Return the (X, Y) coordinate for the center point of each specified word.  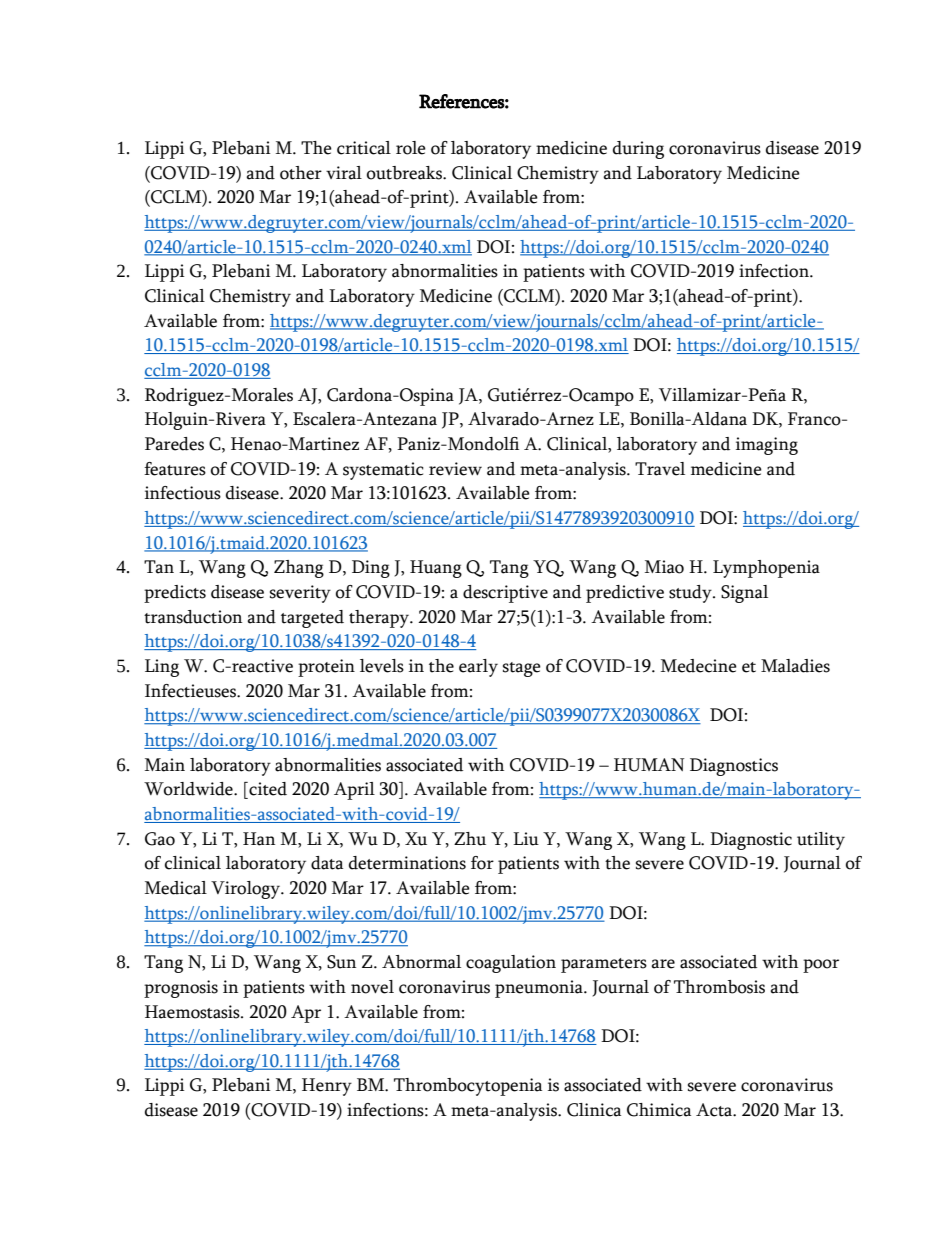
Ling (162, 668)
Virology (246, 890)
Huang (436, 569)
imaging (767, 446)
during (638, 150)
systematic (383, 471)
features (175, 469)
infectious (183, 493)
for (482, 863)
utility (821, 841)
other (301, 173)
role (411, 148)
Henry (327, 1087)
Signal (744, 594)
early (478, 668)
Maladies (795, 666)
